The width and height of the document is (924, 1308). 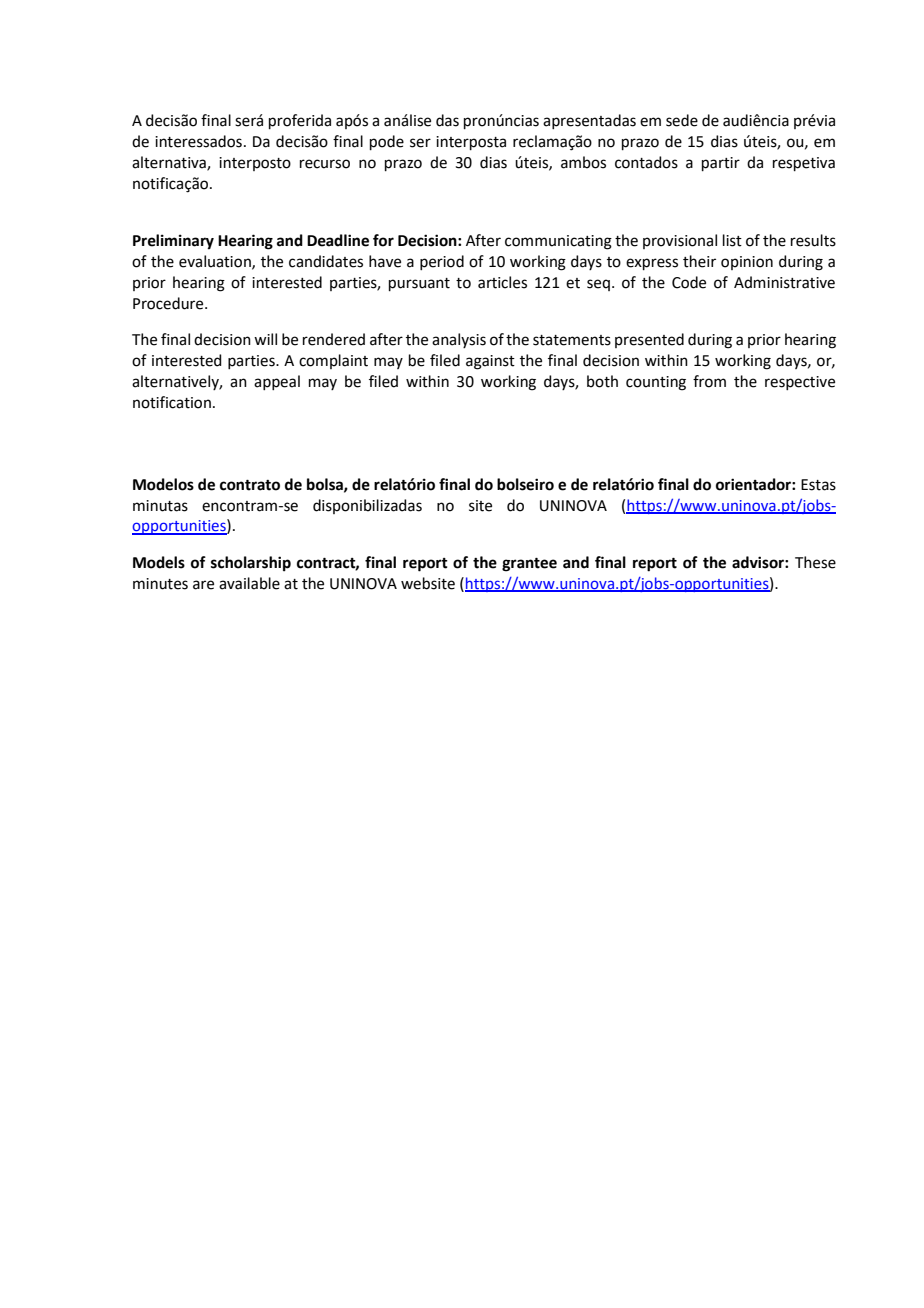 What do you see at coordinates (277, 382) in the document?
I see `appeal` at bounding box center [277, 382].
